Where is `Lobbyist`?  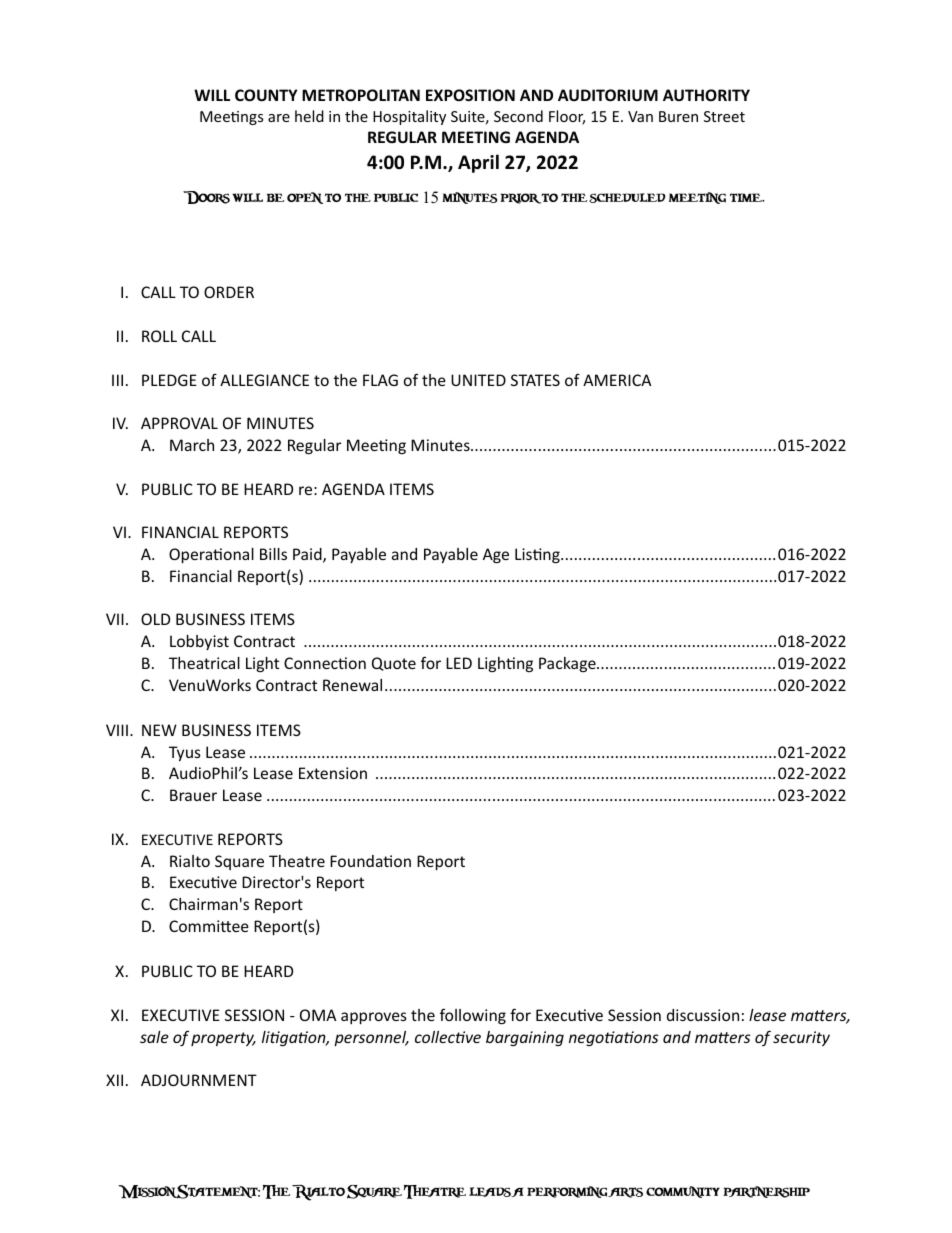 Lobbyist is located at coordinates (199, 642).
